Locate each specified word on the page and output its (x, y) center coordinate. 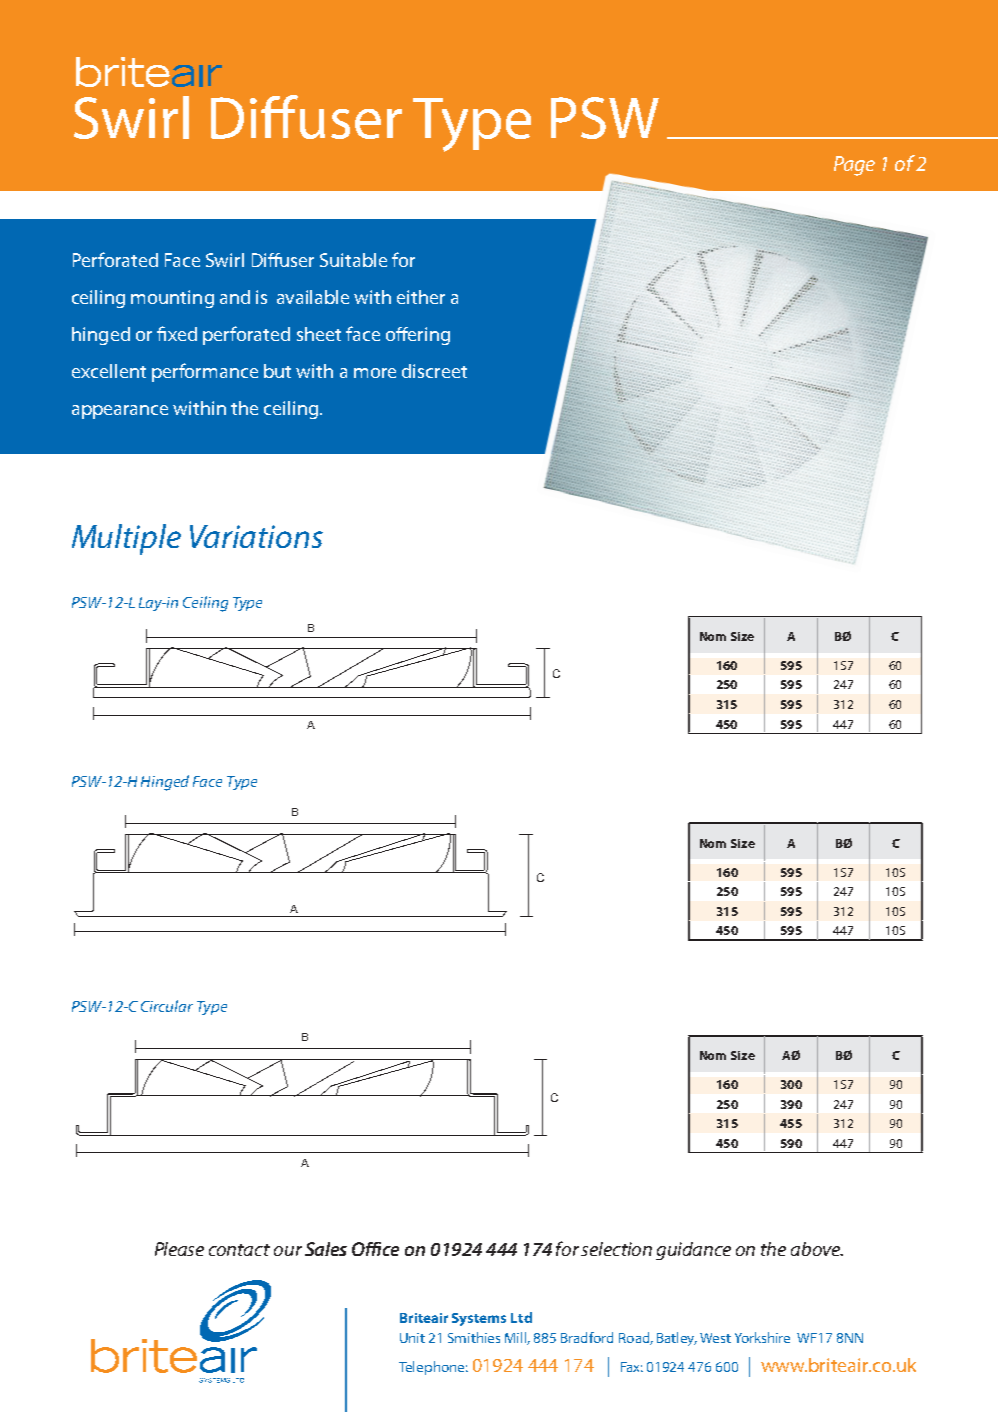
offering (418, 336)
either (421, 297)
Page (854, 166)
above (816, 1249)
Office (375, 1249)
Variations (256, 536)
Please (179, 1249)
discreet (434, 371)
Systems (479, 1319)
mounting (172, 299)
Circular (167, 1006)
